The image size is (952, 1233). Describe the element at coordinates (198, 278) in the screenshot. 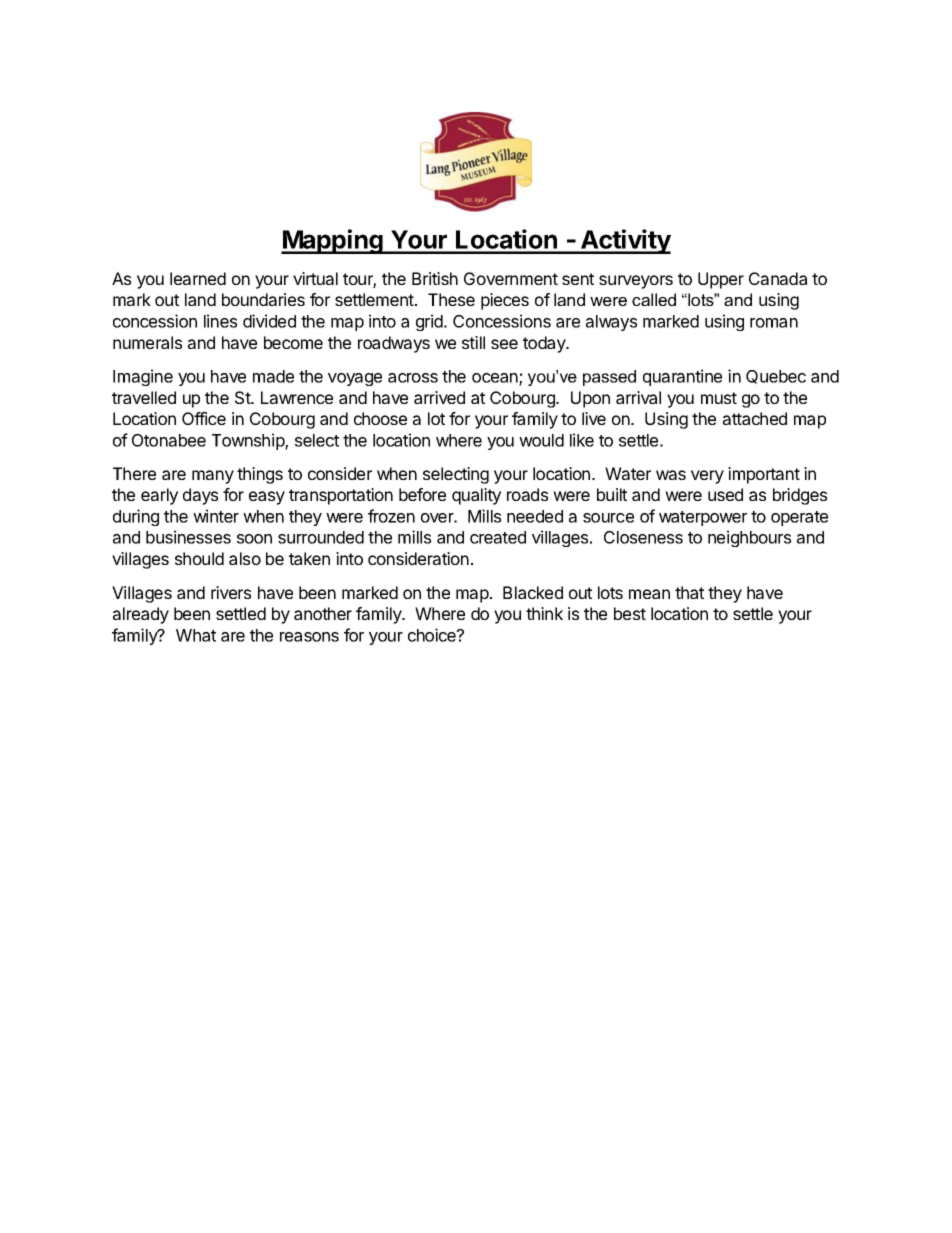

I see `learned` at that location.
